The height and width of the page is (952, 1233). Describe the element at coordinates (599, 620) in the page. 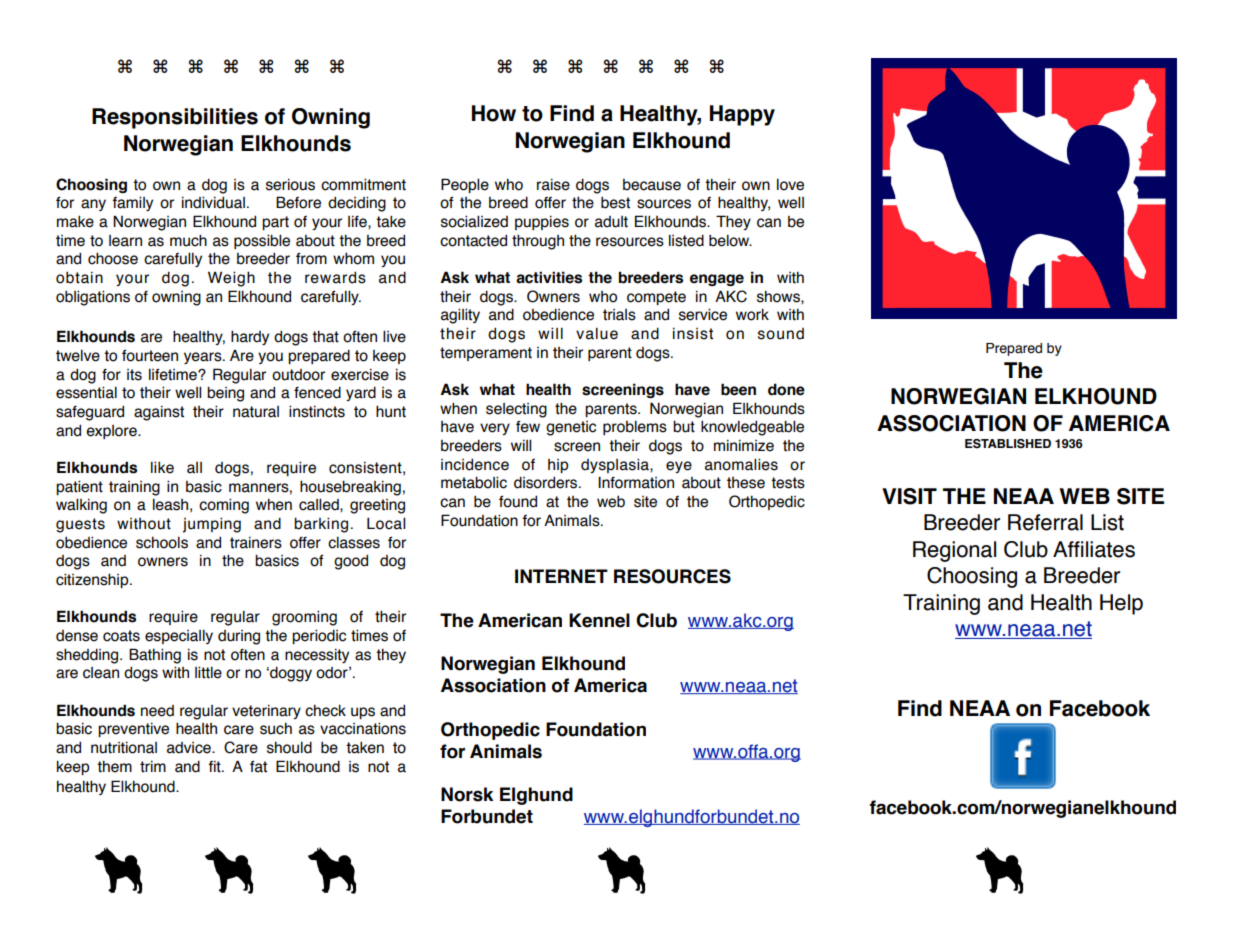

I see `Kennel` at that location.
